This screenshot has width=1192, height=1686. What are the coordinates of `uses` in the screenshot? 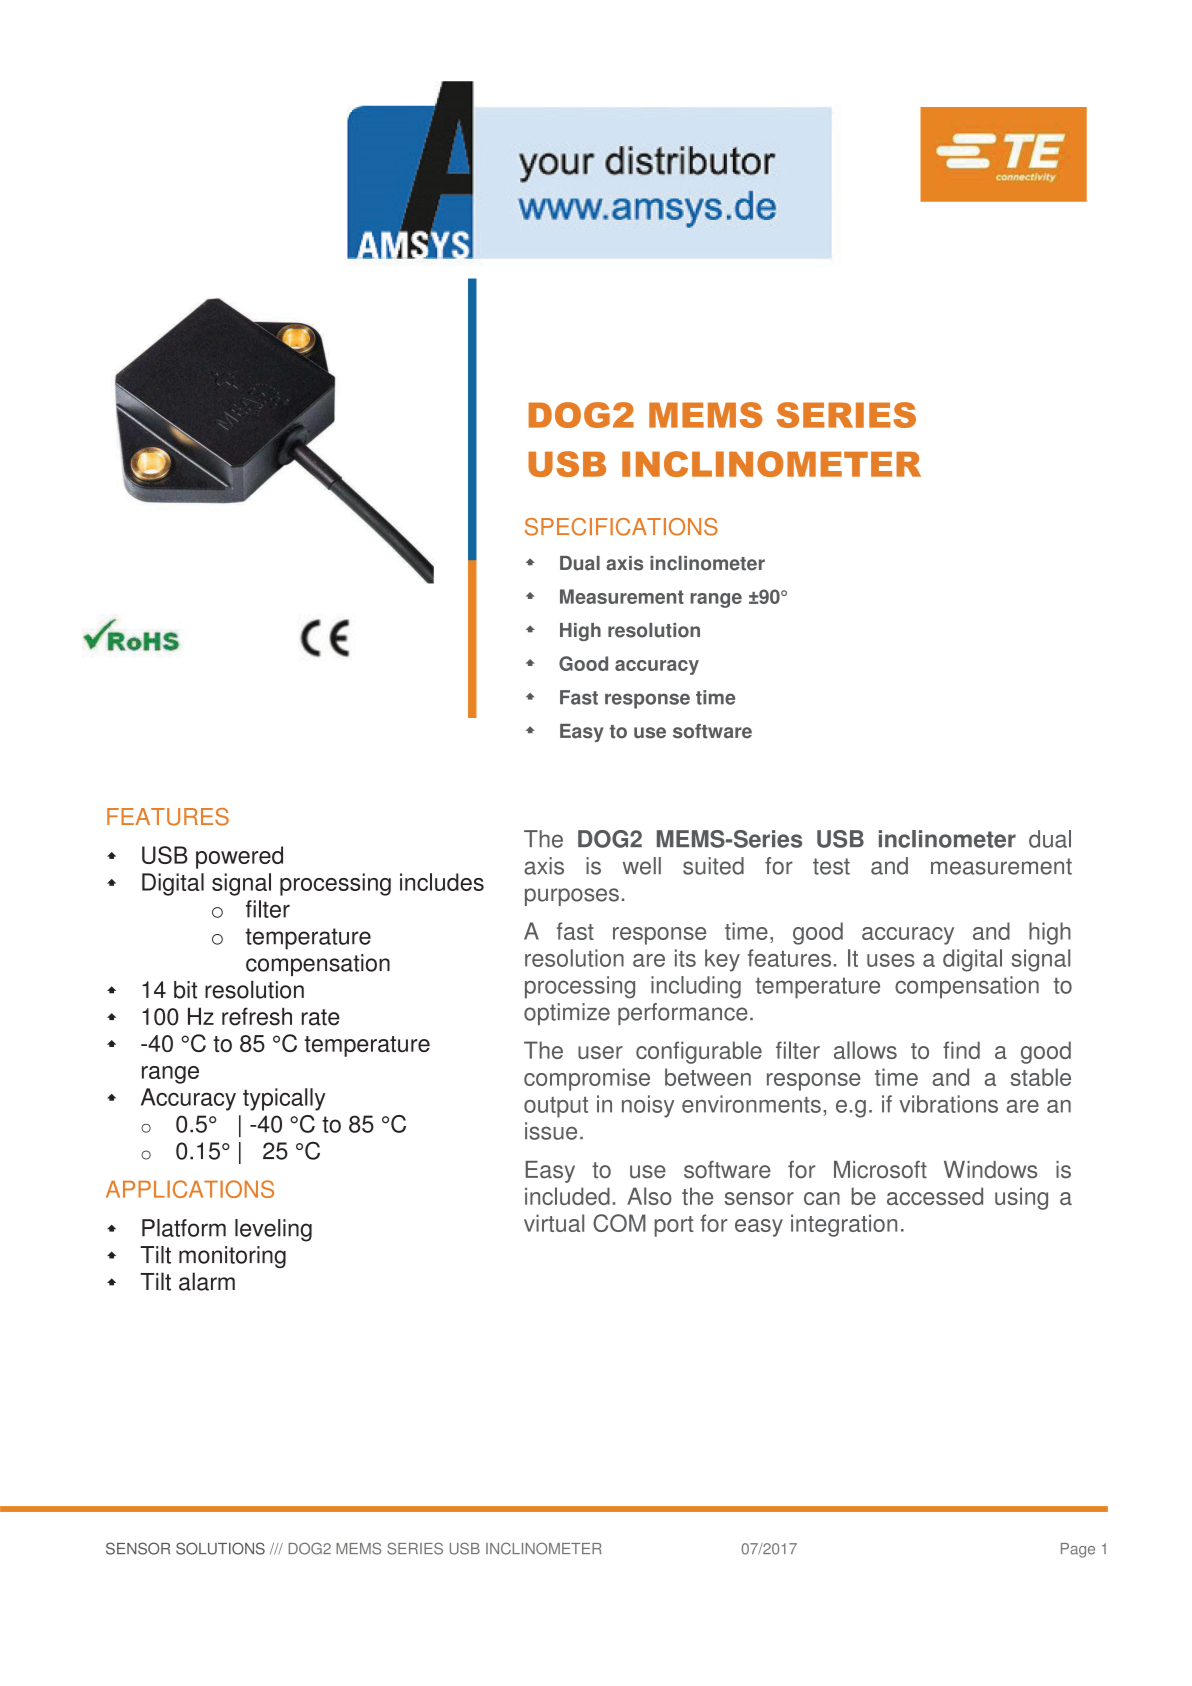 It's located at (891, 960).
